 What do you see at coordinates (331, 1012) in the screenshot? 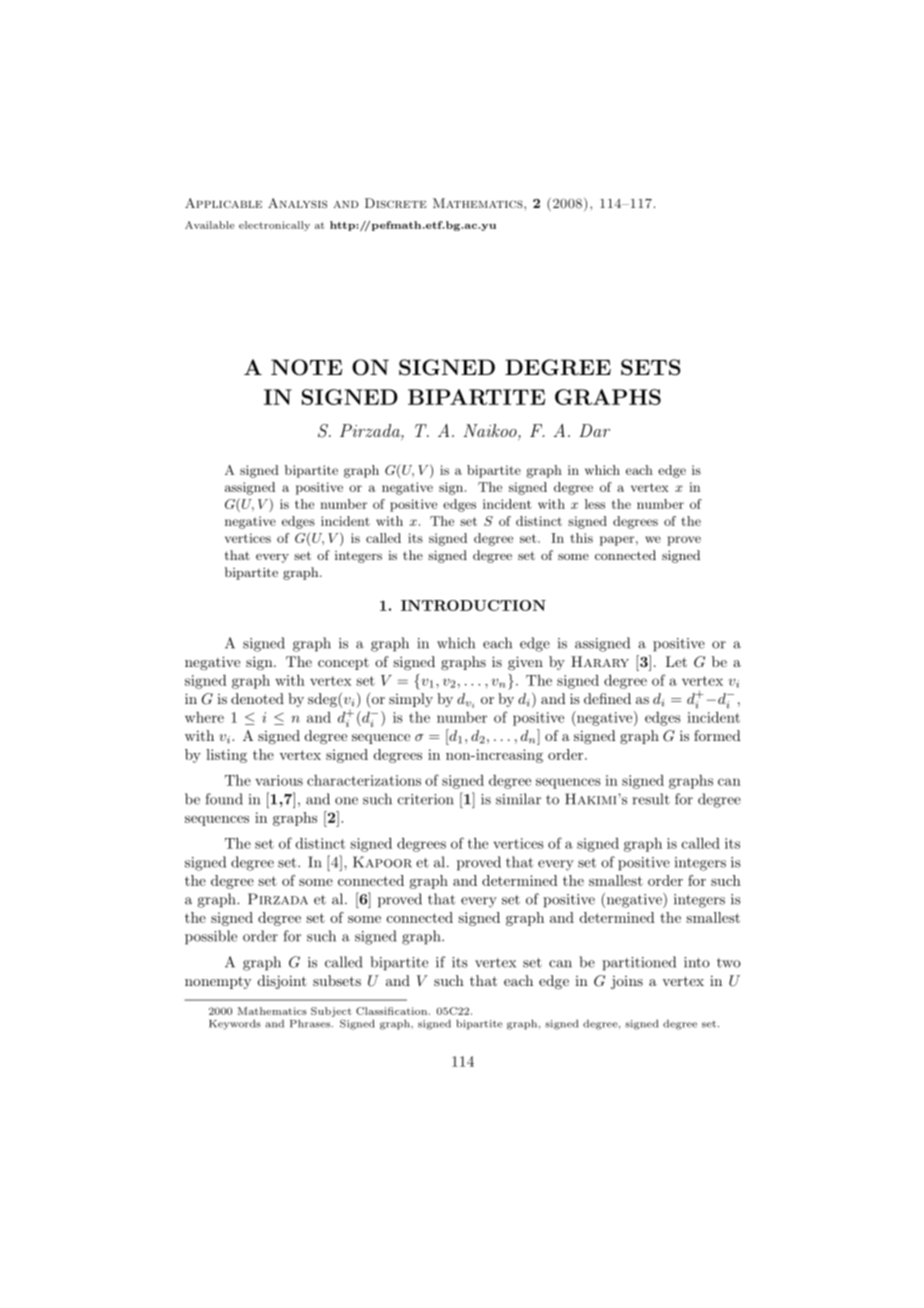
I see `Subject` at bounding box center [331, 1012].
